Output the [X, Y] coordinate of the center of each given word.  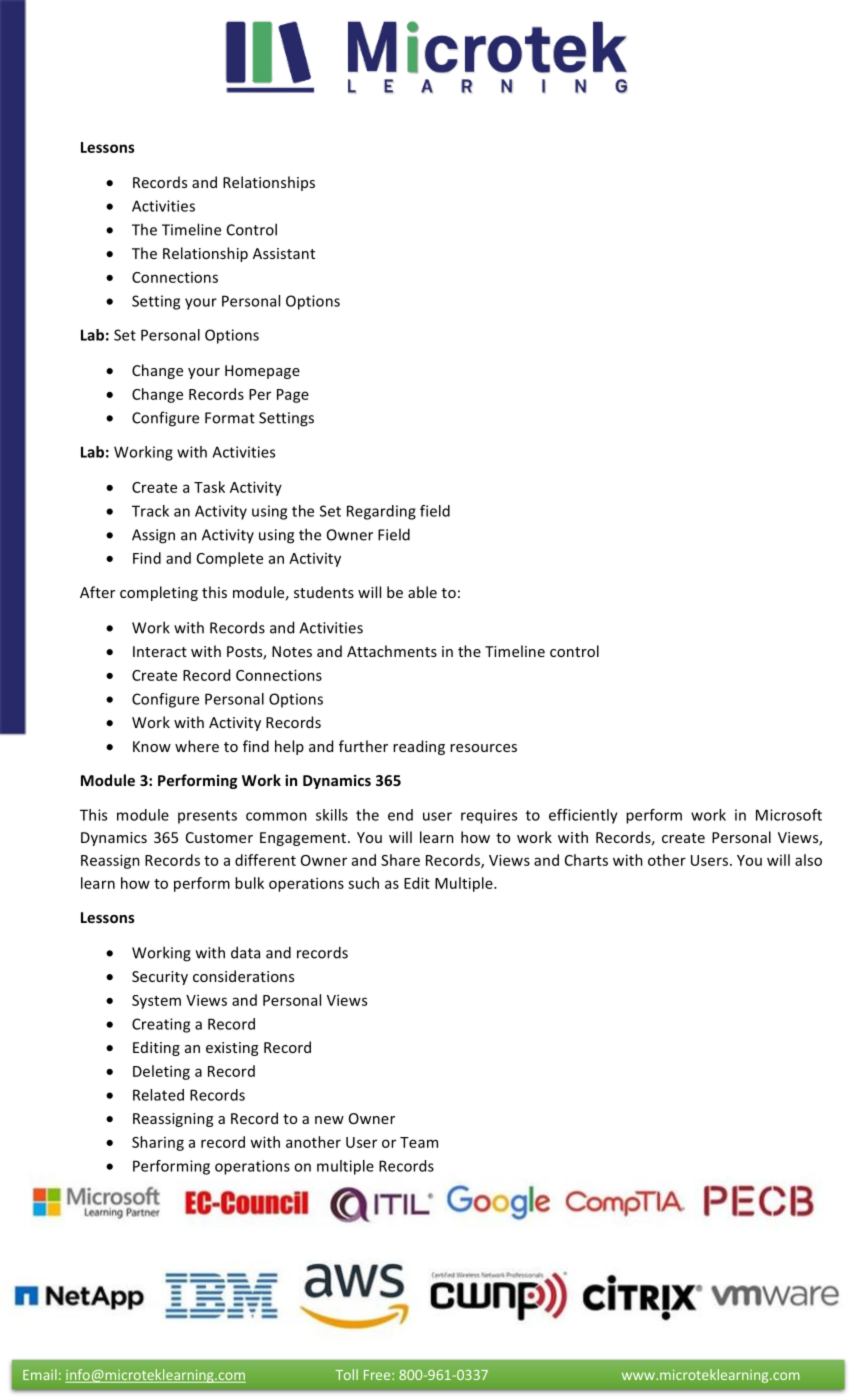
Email [40, 1374]
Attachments [392, 651]
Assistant [284, 253]
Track [150, 511]
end [400, 815]
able [422, 592]
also [808, 860]
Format [230, 418]
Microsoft [789, 815]
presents [207, 817]
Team [419, 1142]
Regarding [381, 512]
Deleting [161, 1072]
